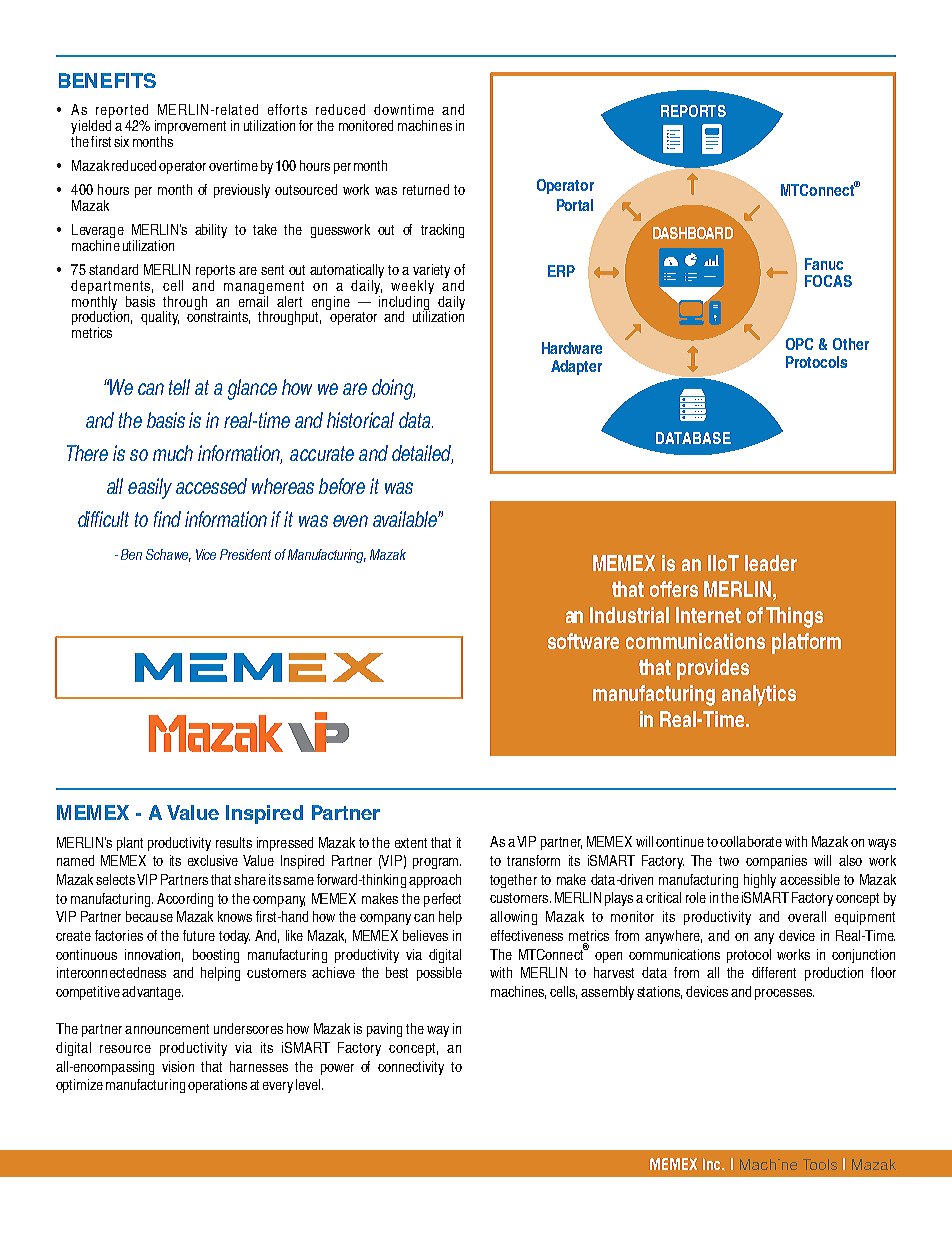 The width and height of the image is (952, 1233). What do you see at coordinates (759, 695) in the image?
I see `analytics` at bounding box center [759, 695].
